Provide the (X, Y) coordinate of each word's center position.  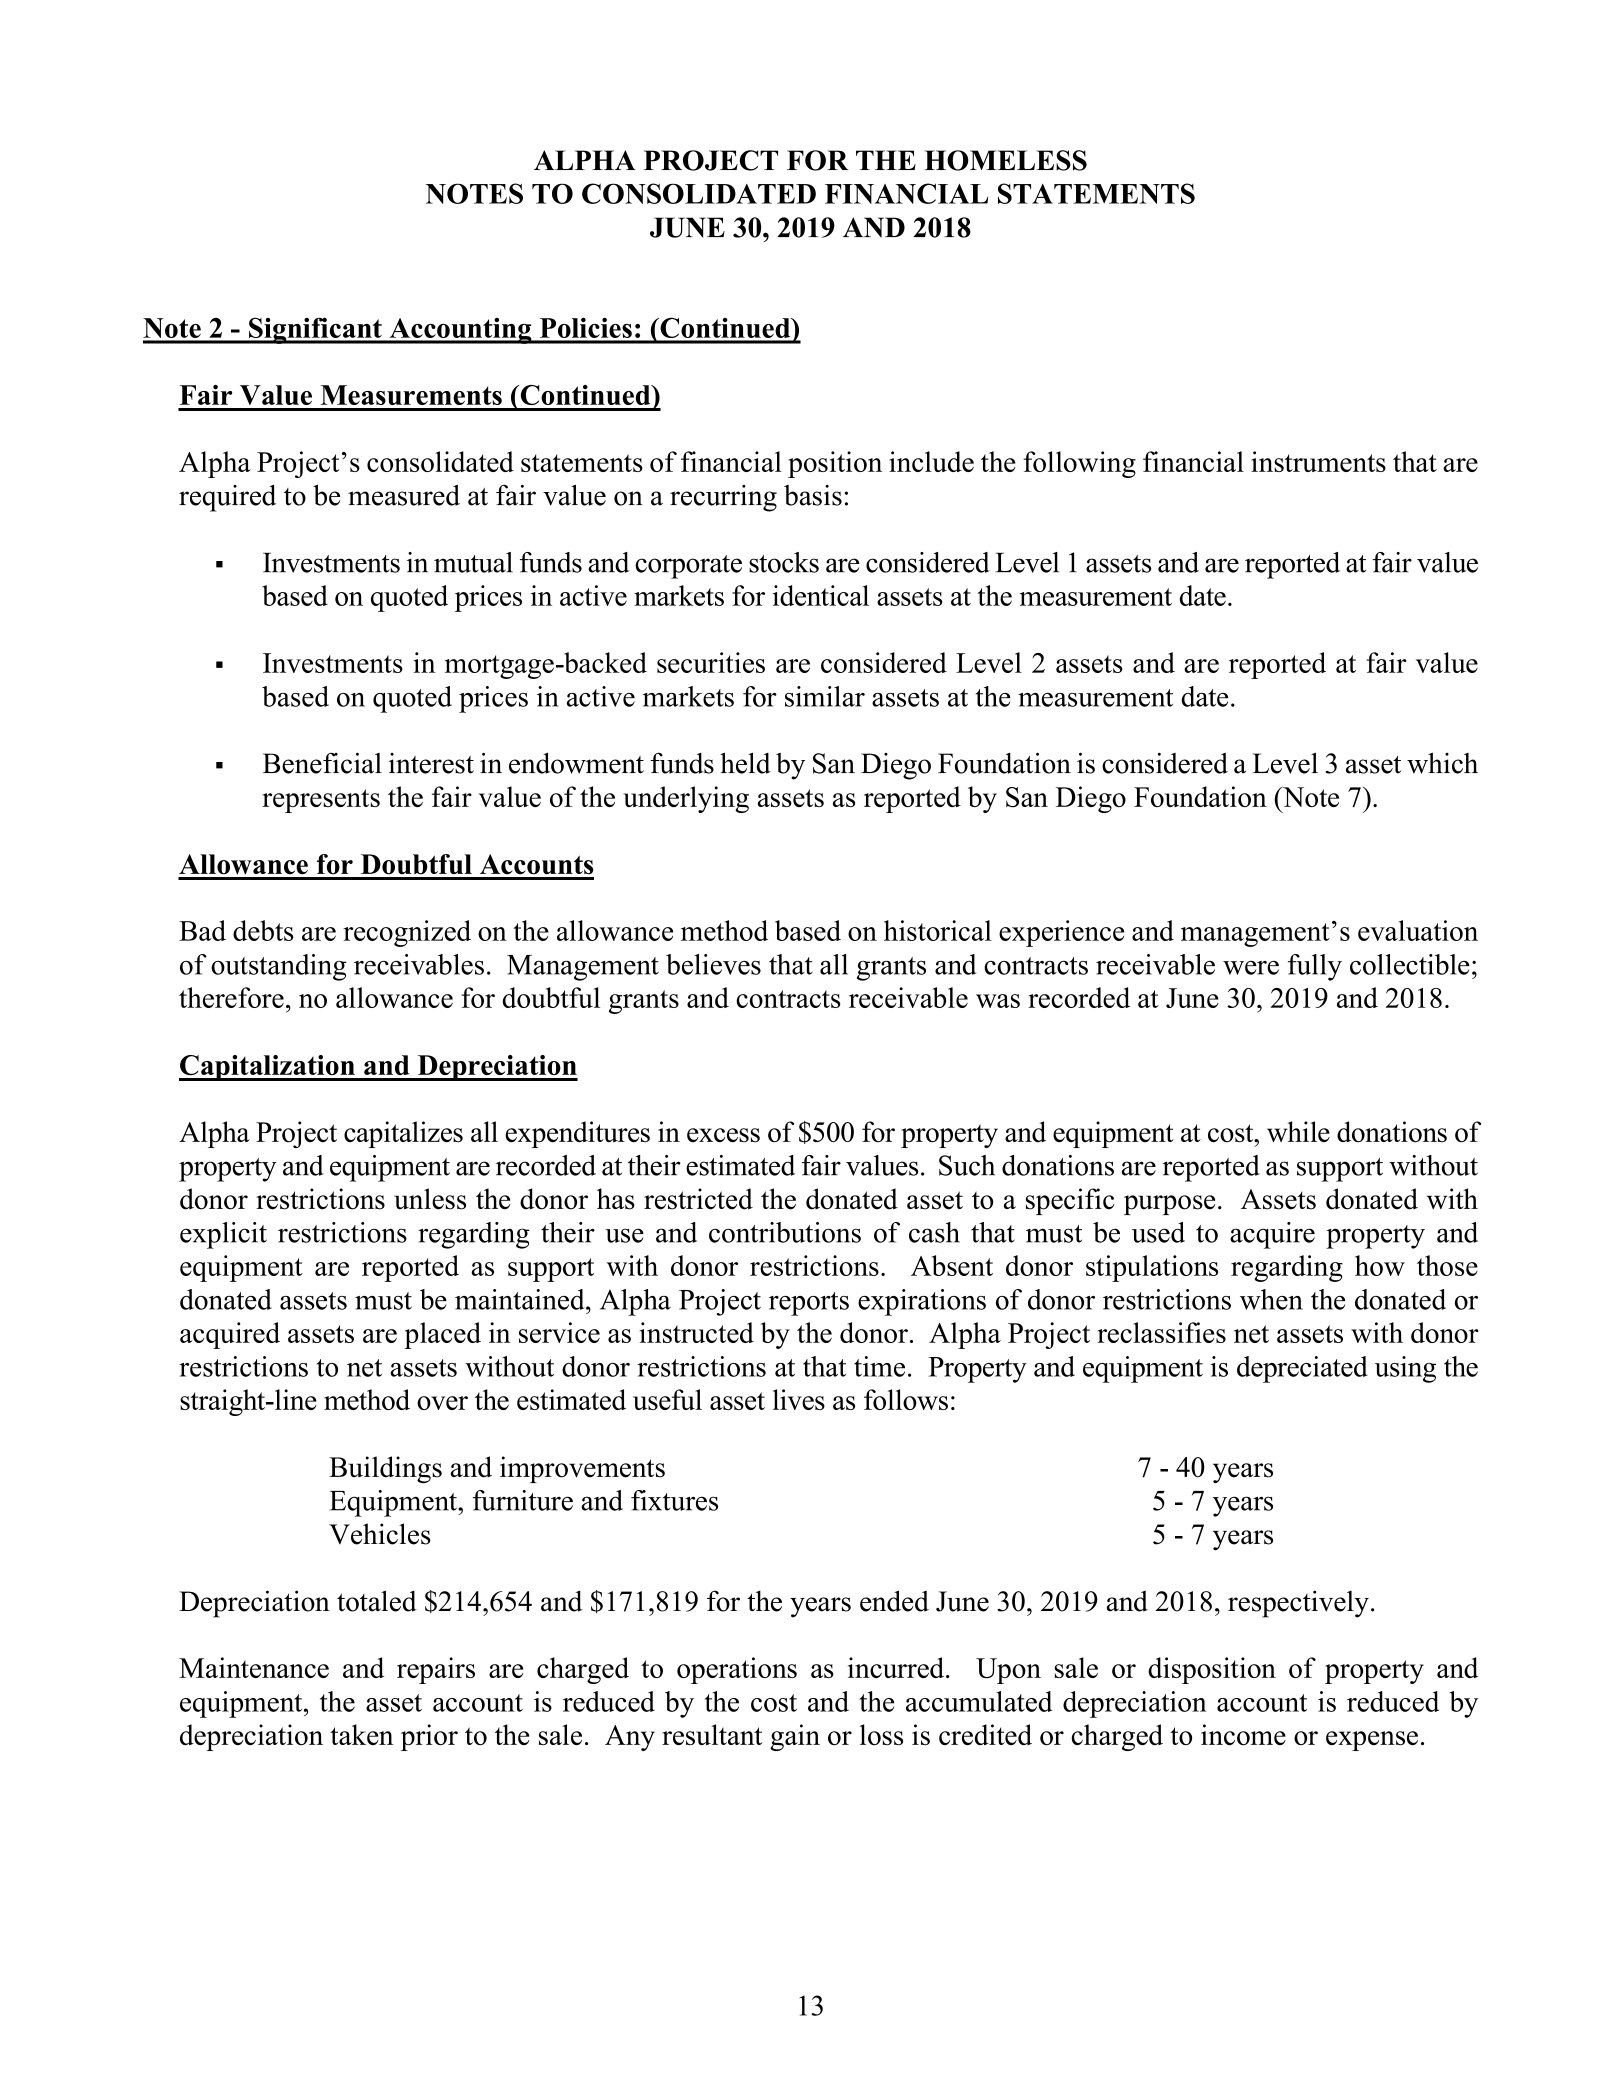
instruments (1318, 461)
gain (795, 1737)
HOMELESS (1005, 160)
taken (361, 1734)
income (1243, 1734)
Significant (315, 330)
